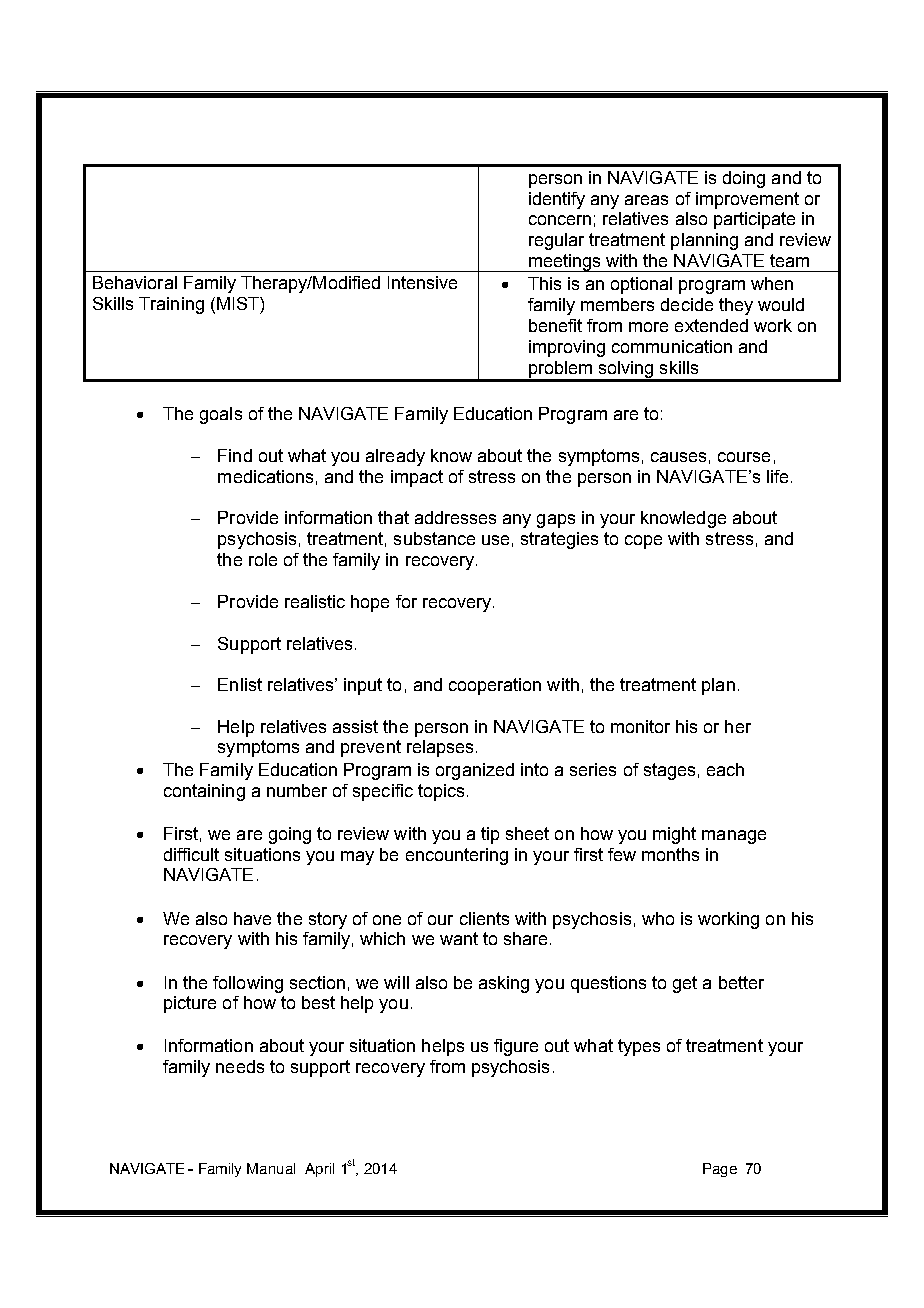 Image resolution: width=924 pixels, height=1308 pixels. Describe the element at coordinates (395, 457) in the screenshot. I see `already` at that location.
